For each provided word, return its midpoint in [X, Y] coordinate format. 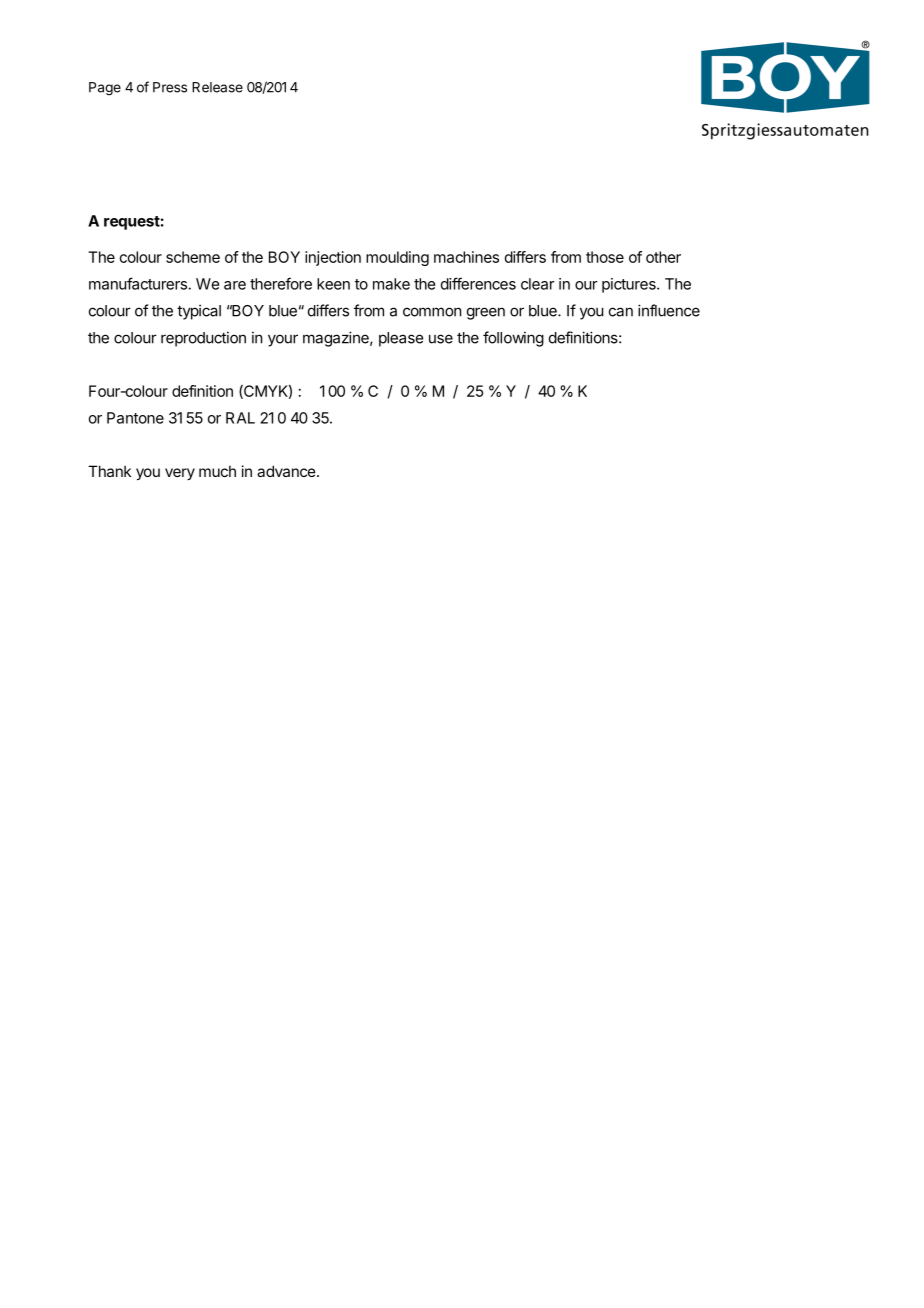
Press [170, 87]
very [180, 474]
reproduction [203, 339]
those [605, 257]
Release [217, 87]
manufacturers [139, 283]
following [513, 339]
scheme [193, 257]
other [663, 257]
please [401, 339]
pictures [630, 285]
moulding [397, 258]
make [391, 284]
